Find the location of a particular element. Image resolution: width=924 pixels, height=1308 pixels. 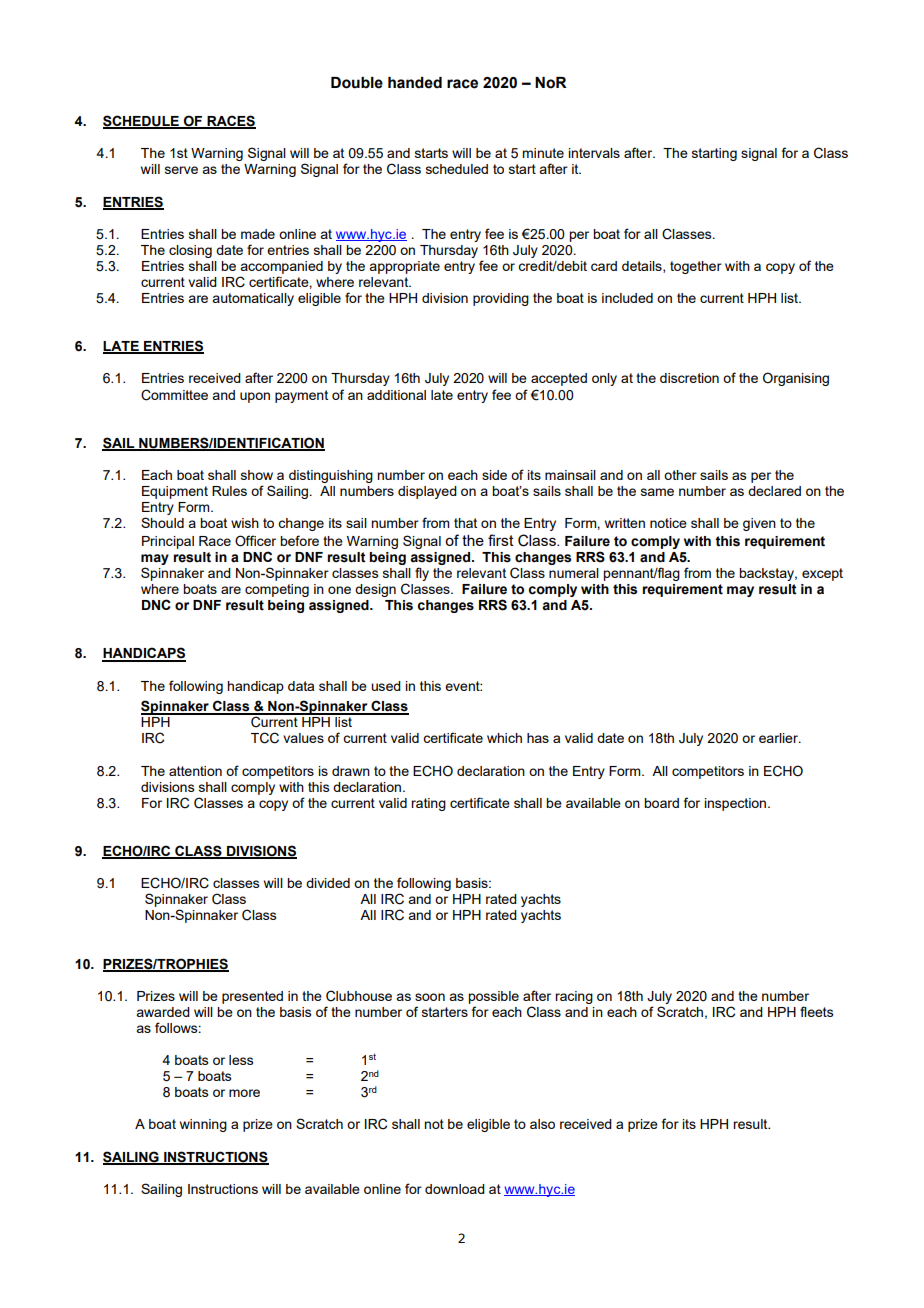

intervals is located at coordinates (594, 153).
